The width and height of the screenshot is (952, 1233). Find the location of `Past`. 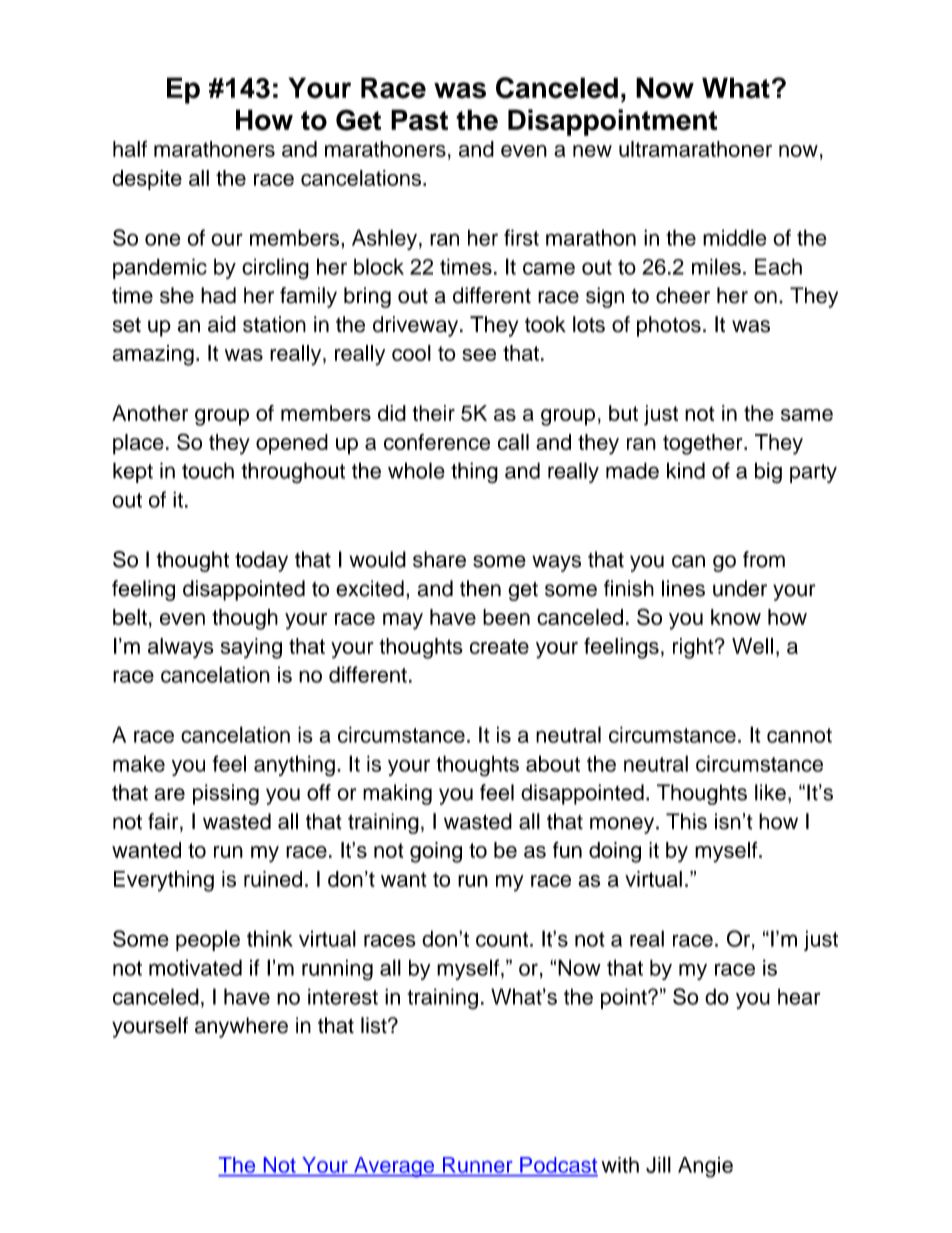

Past is located at coordinates (419, 120).
